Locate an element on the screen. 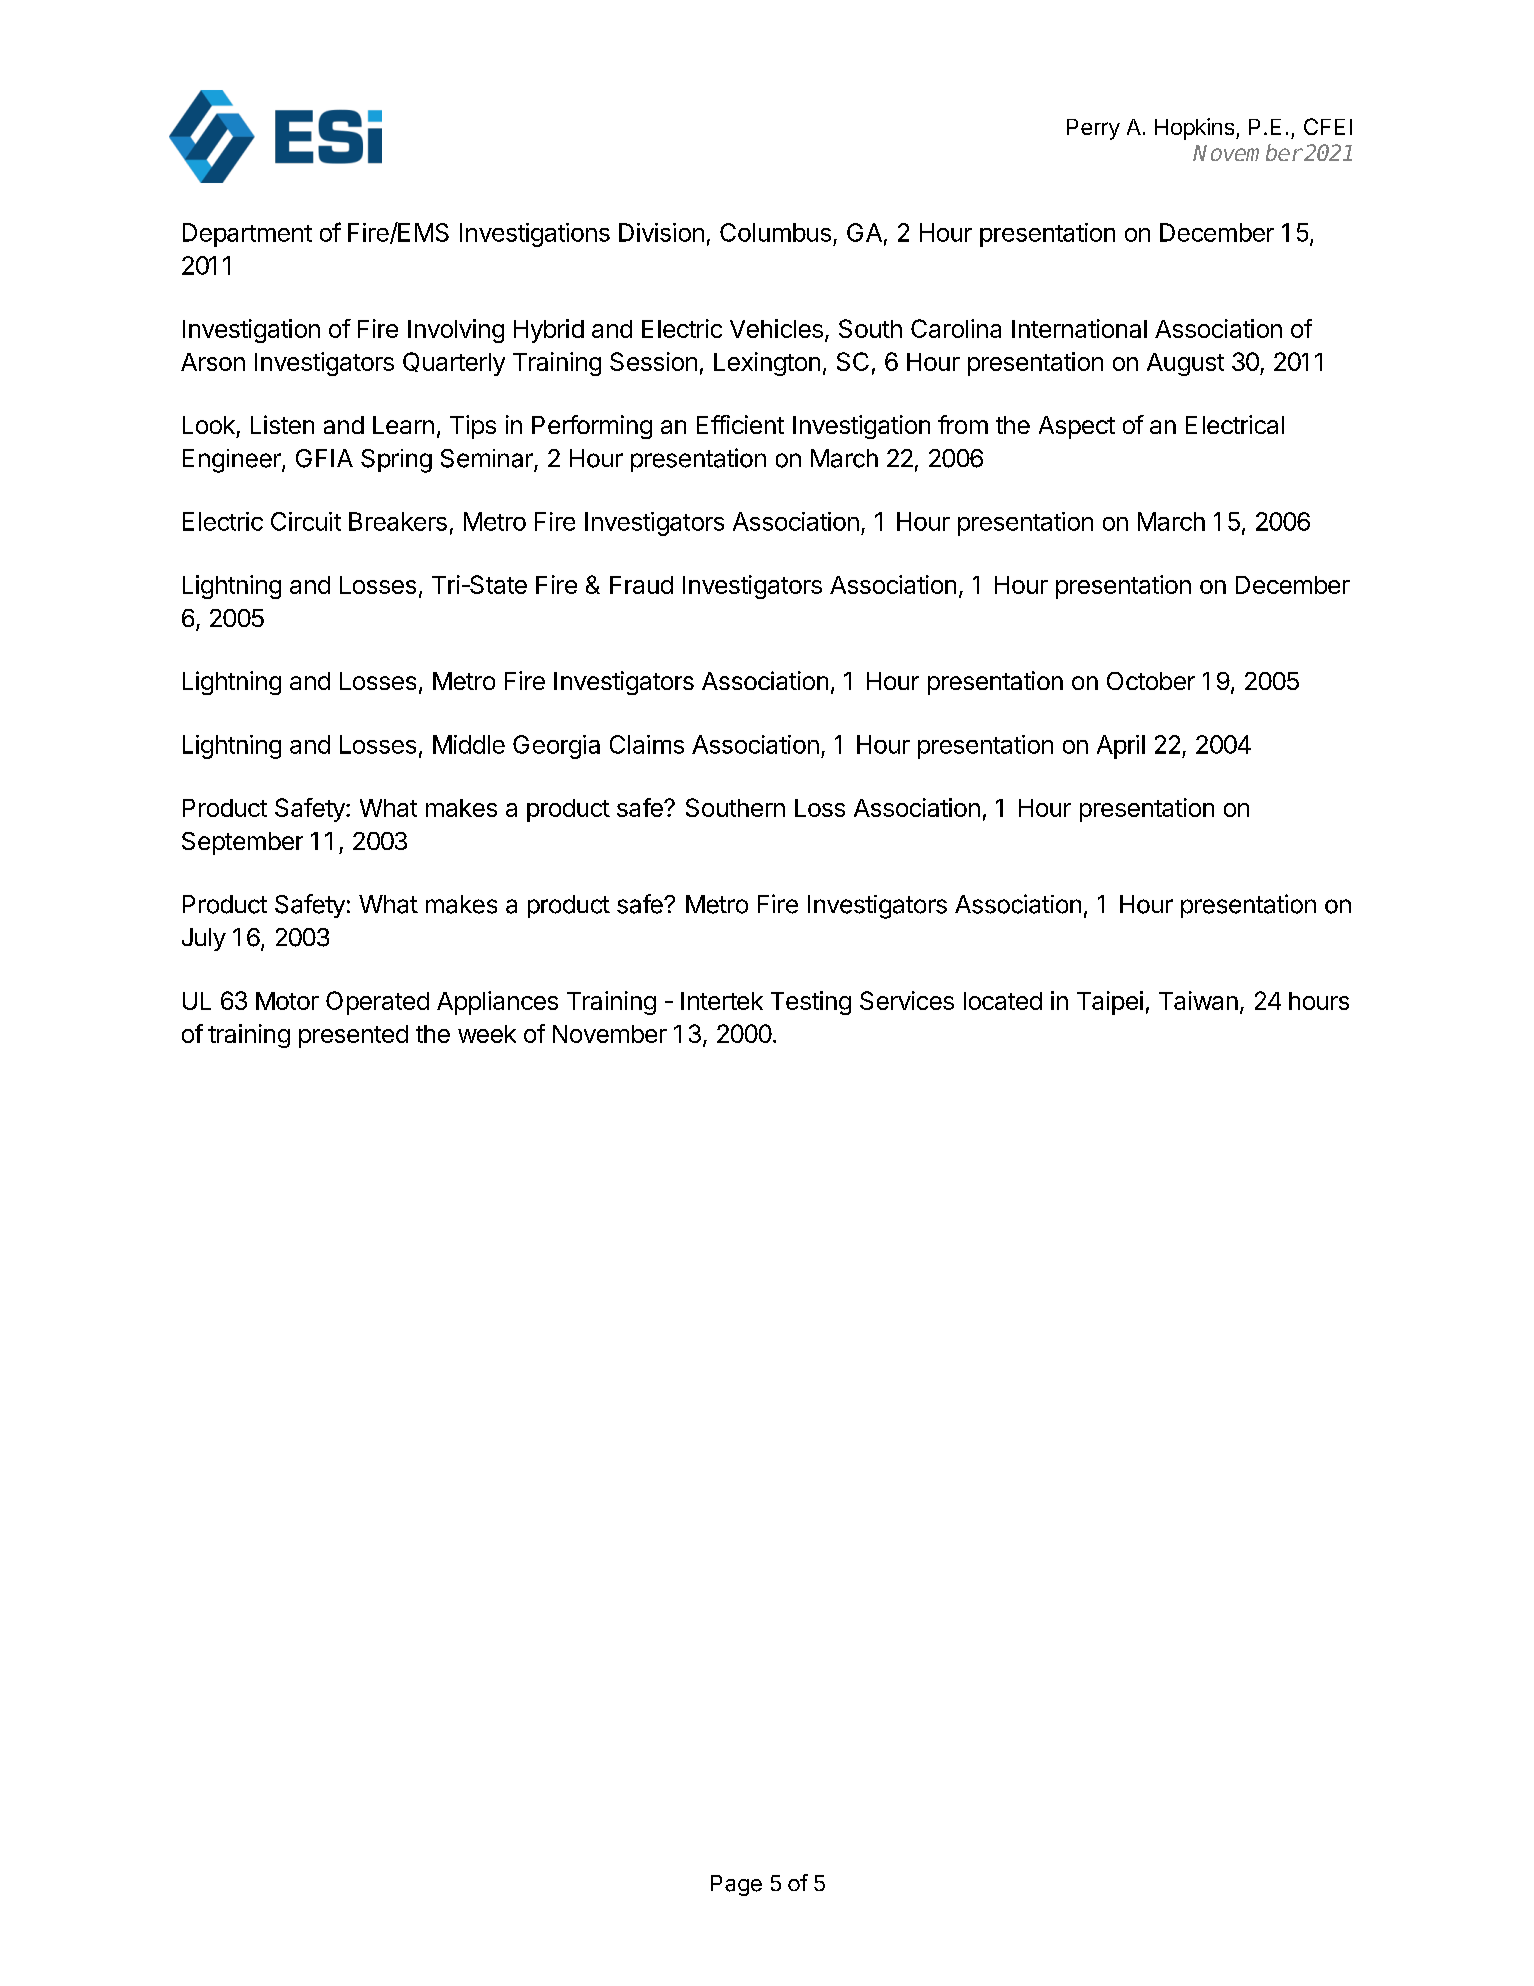  September is located at coordinates (242, 843).
